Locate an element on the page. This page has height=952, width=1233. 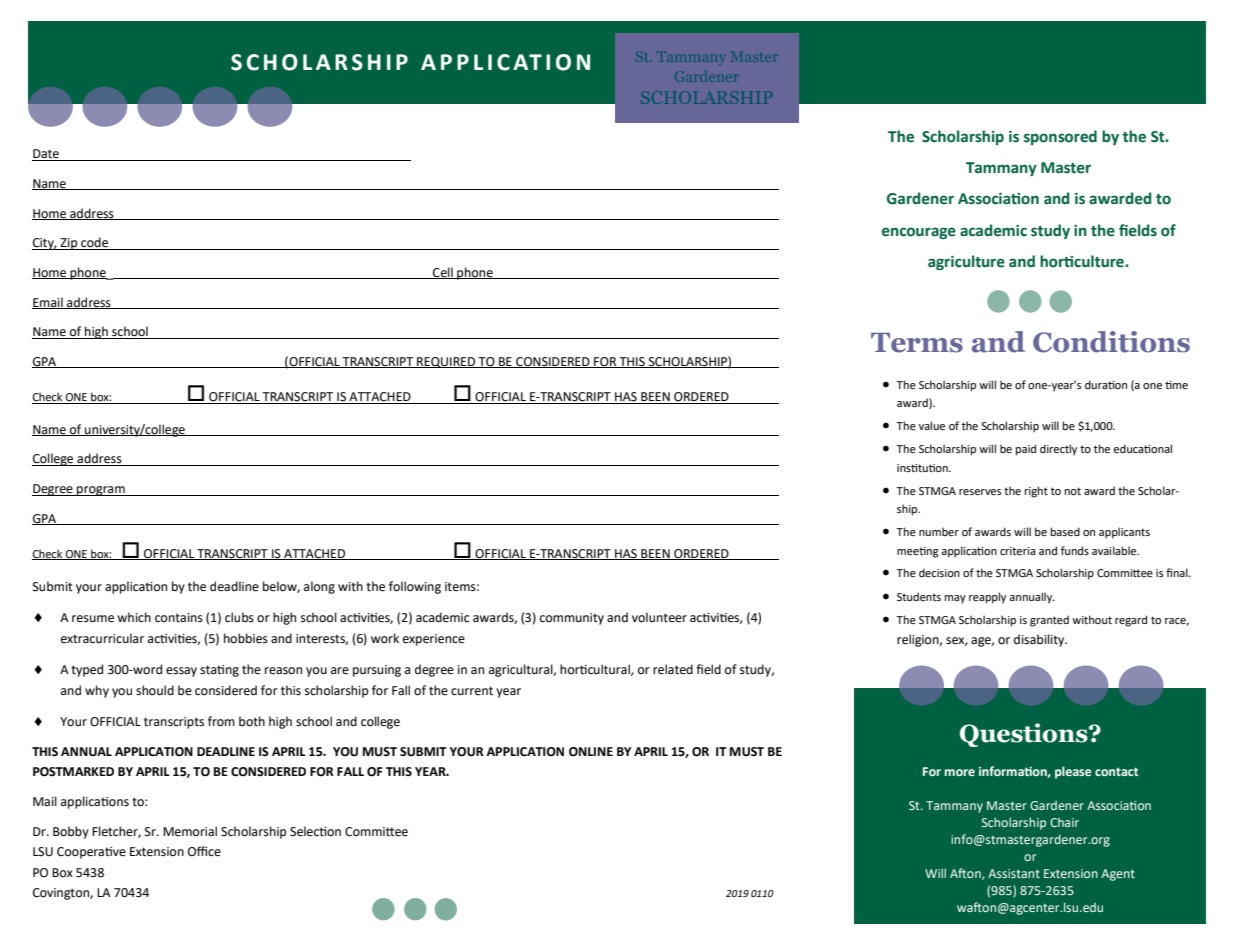
right is located at coordinates (1036, 492).
